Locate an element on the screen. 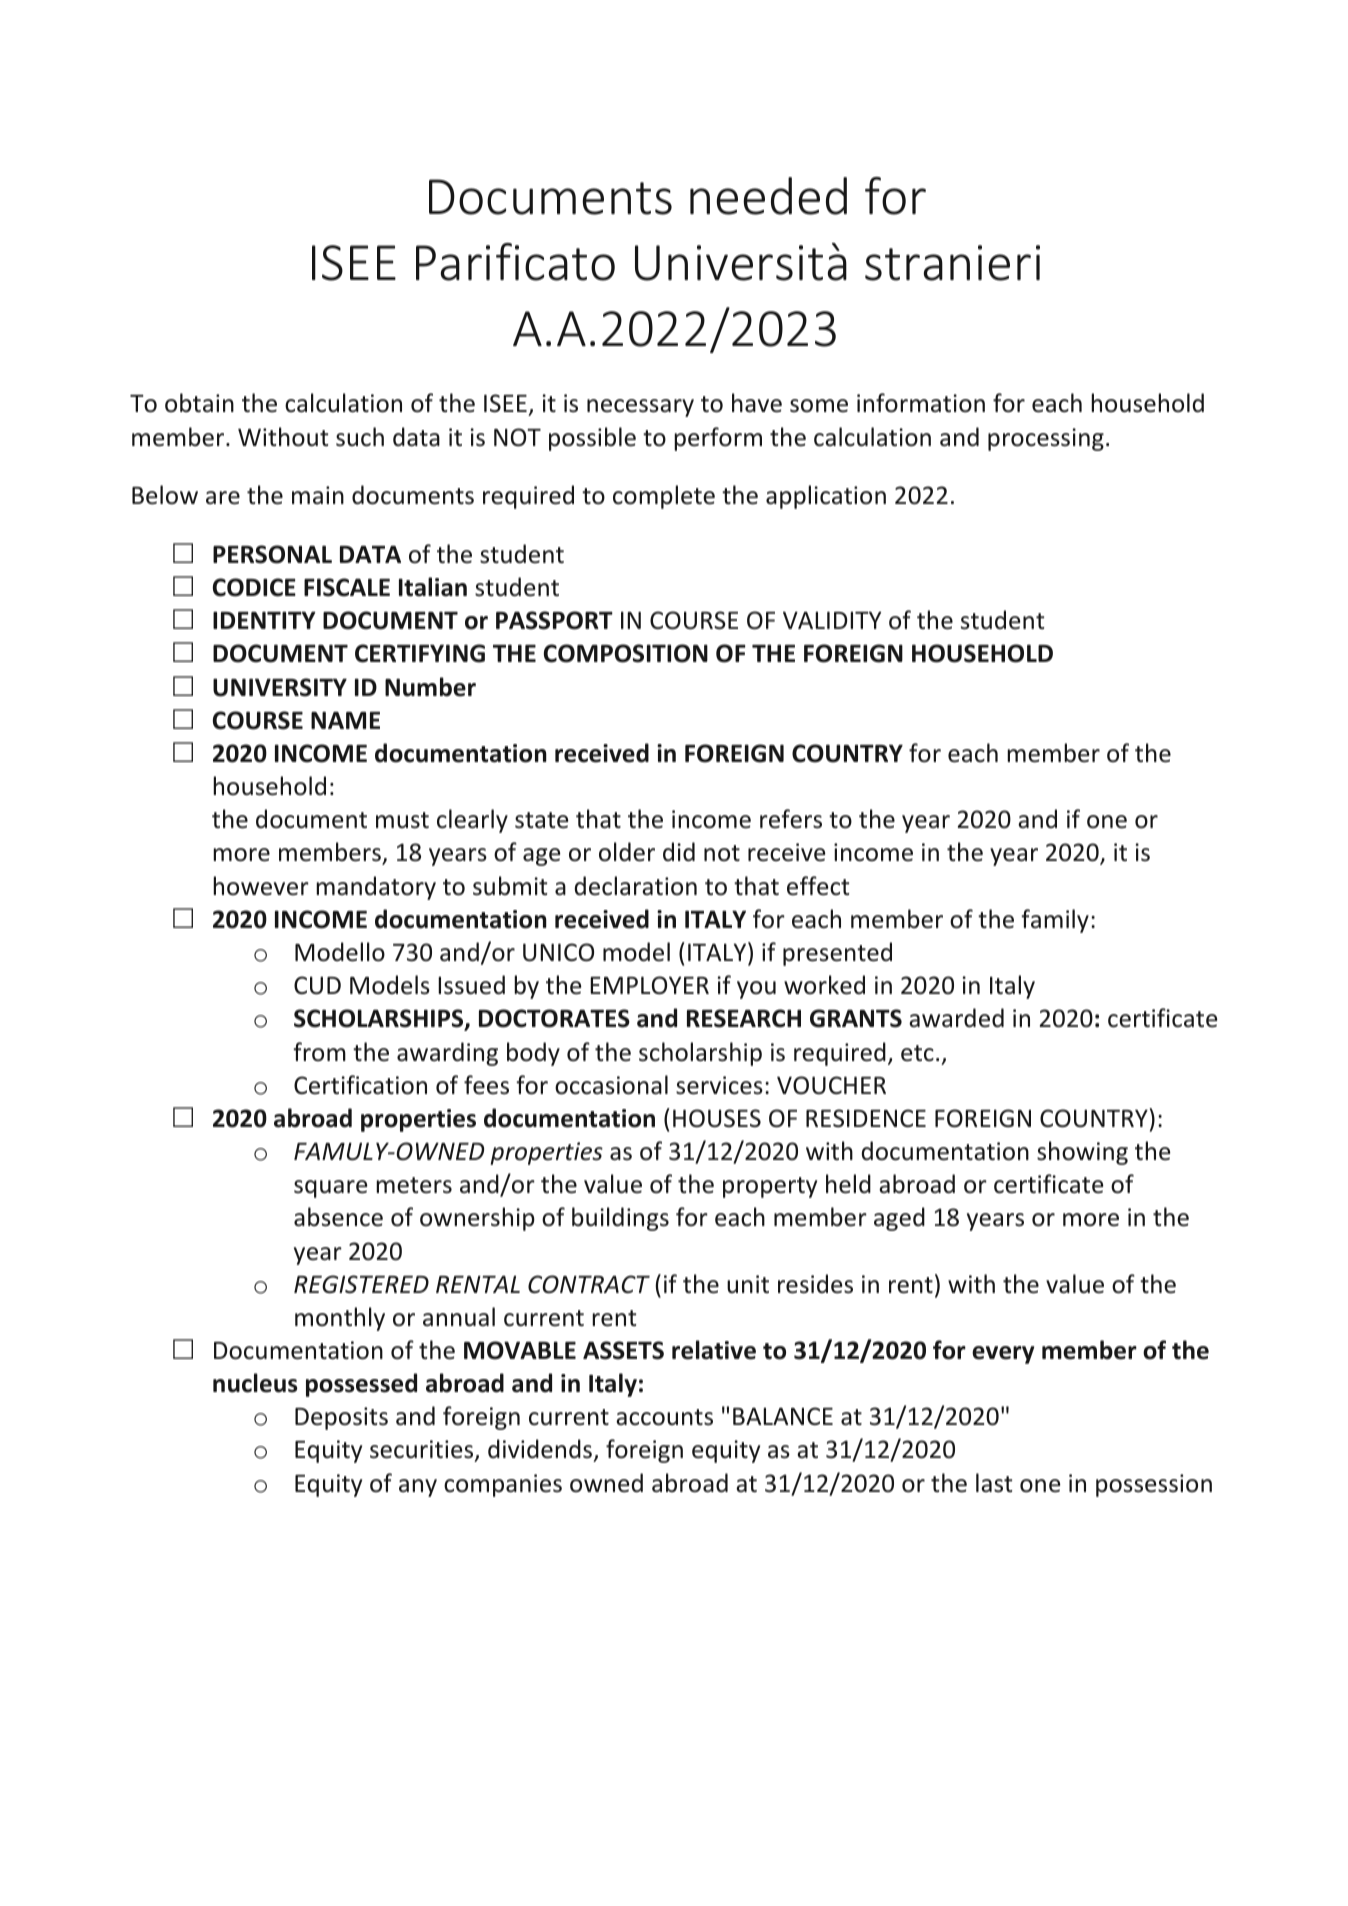 This screenshot has height=1906, width=1348. family is located at coordinates (1055, 921).
